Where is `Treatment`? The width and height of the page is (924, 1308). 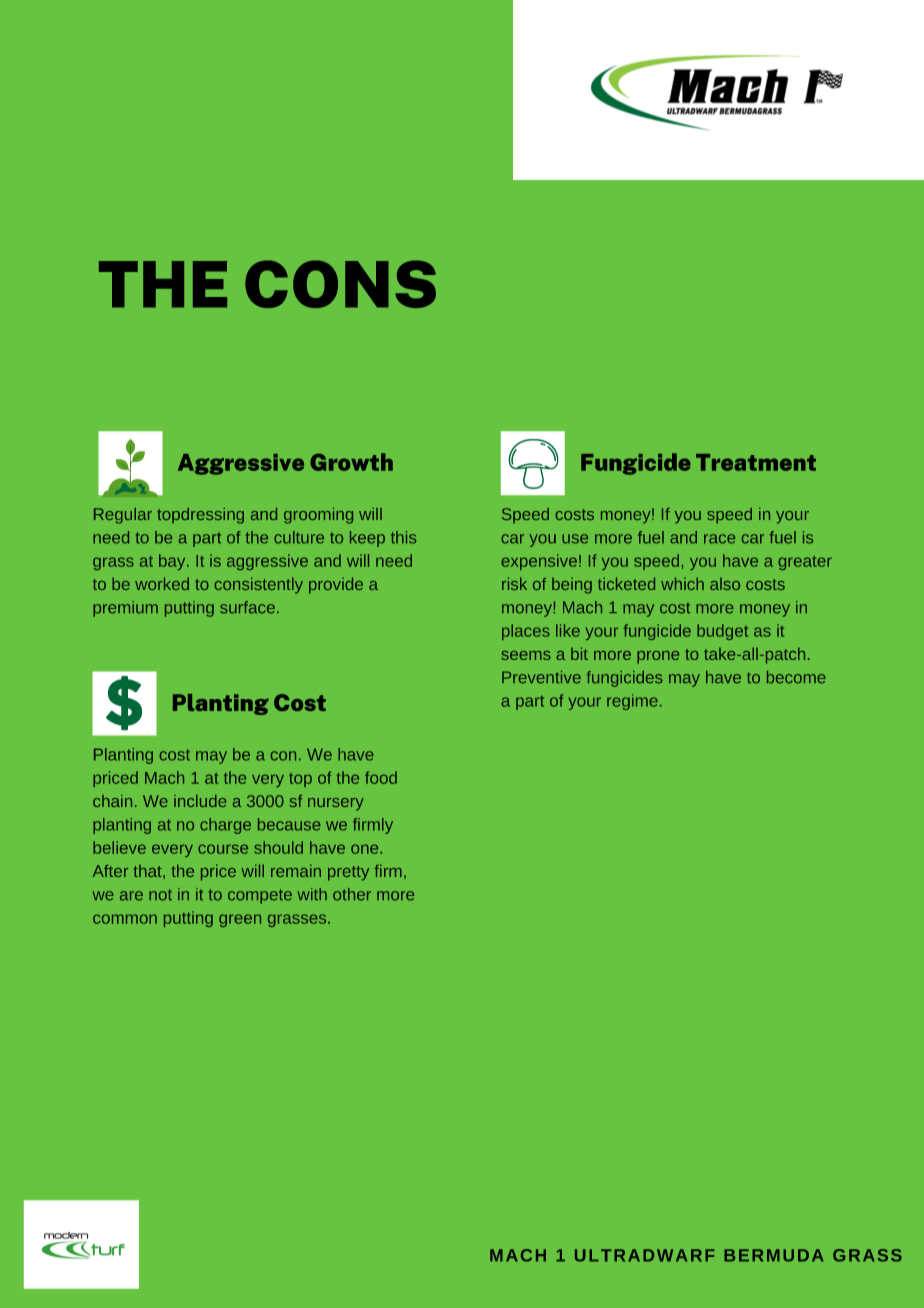 Treatment is located at coordinates (756, 462).
